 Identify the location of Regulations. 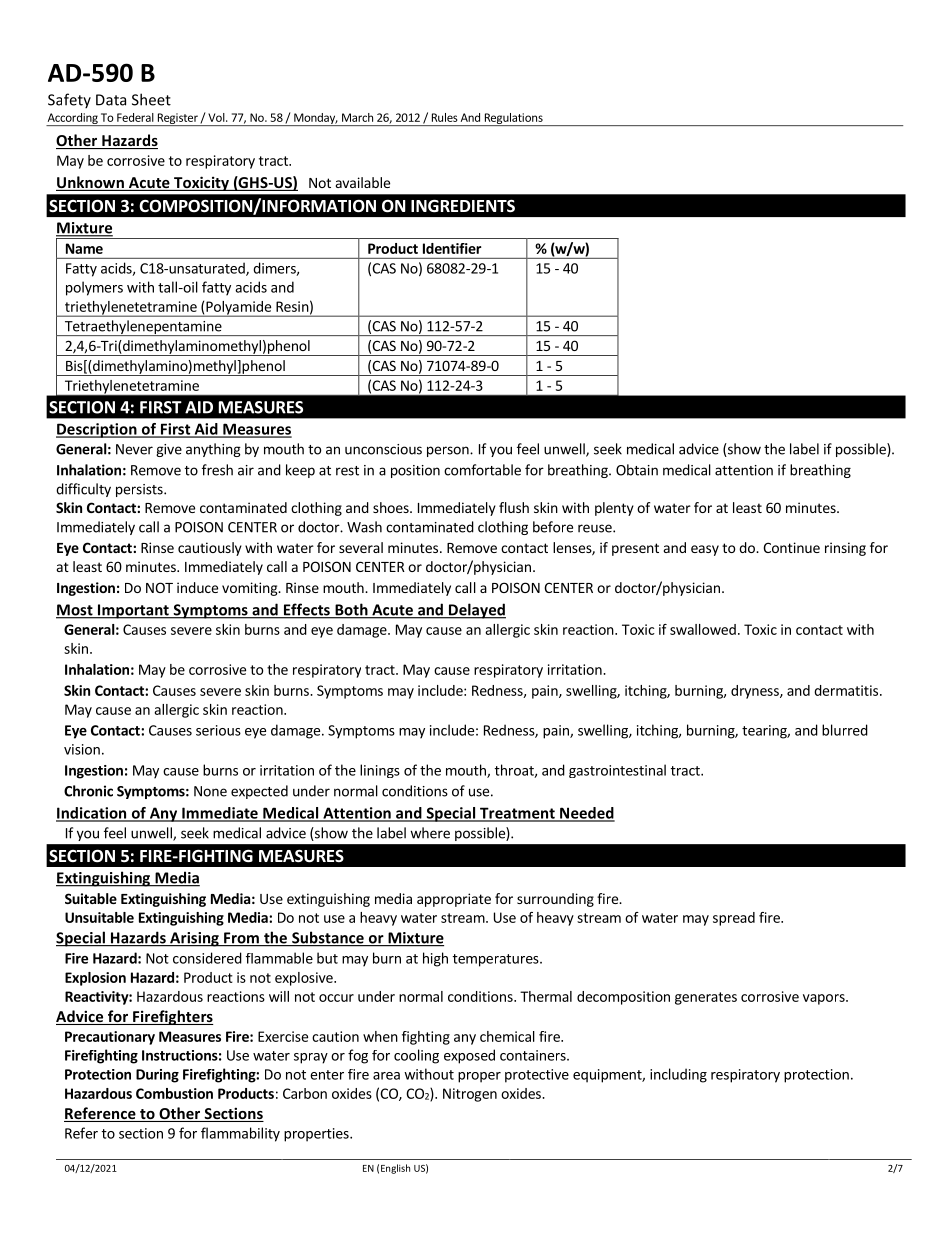
(513, 119).
